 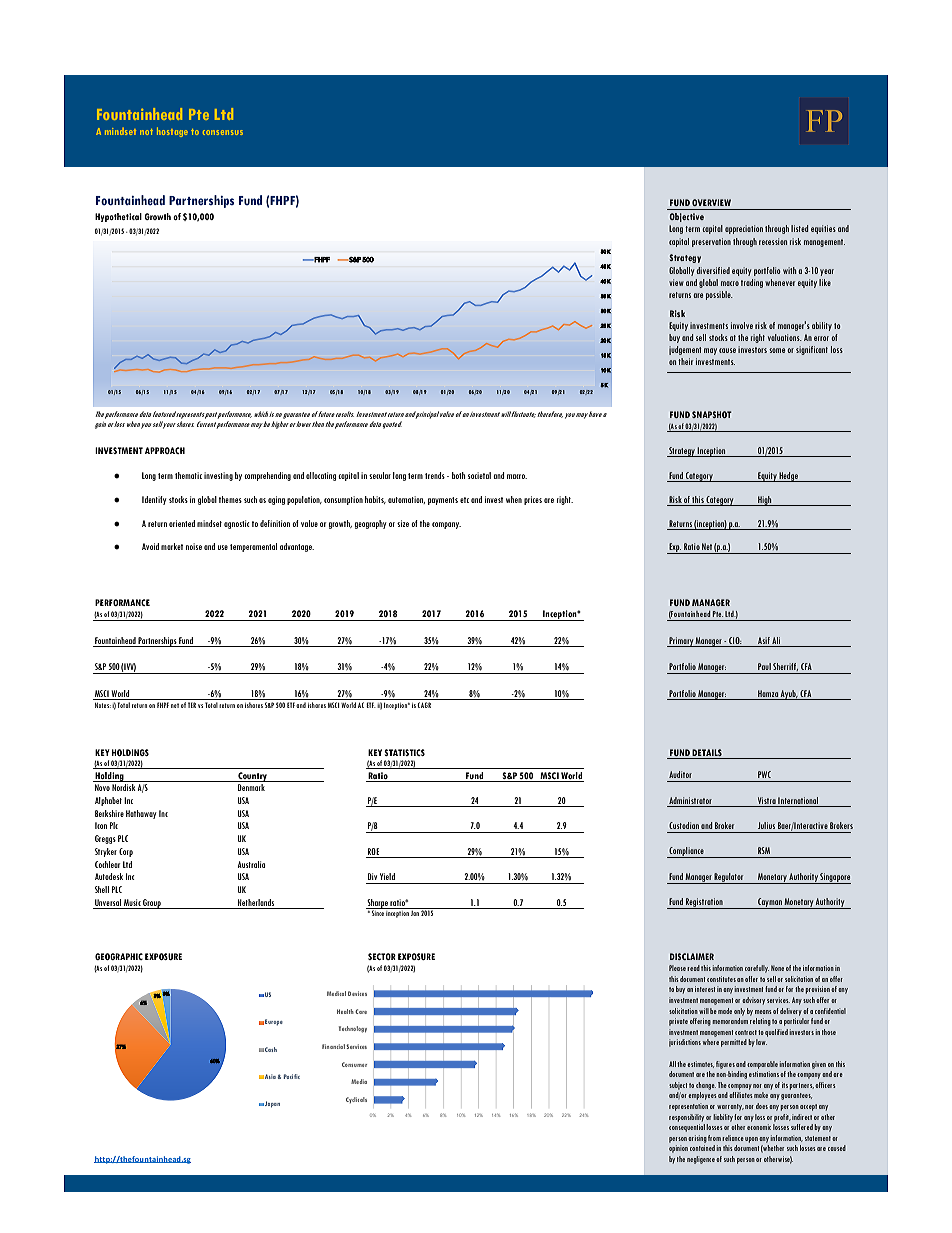 What do you see at coordinates (292, 1076) in the screenshot?
I see `Pacific` at bounding box center [292, 1076].
